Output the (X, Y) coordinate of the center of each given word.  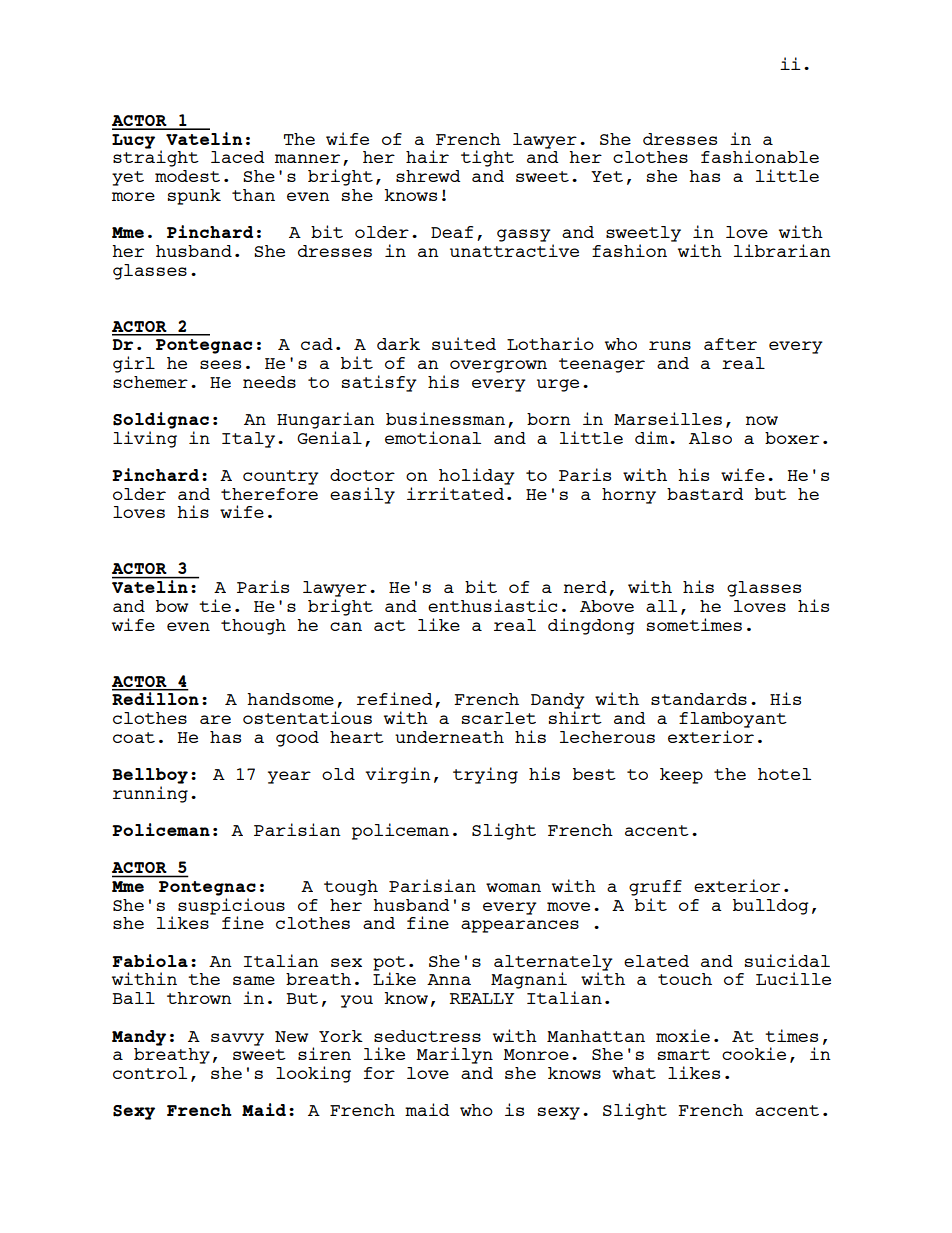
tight (487, 158)
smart (684, 1054)
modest (187, 176)
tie (215, 605)
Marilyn (454, 1055)
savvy (237, 1039)
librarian (782, 250)
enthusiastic (492, 605)
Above (607, 606)
